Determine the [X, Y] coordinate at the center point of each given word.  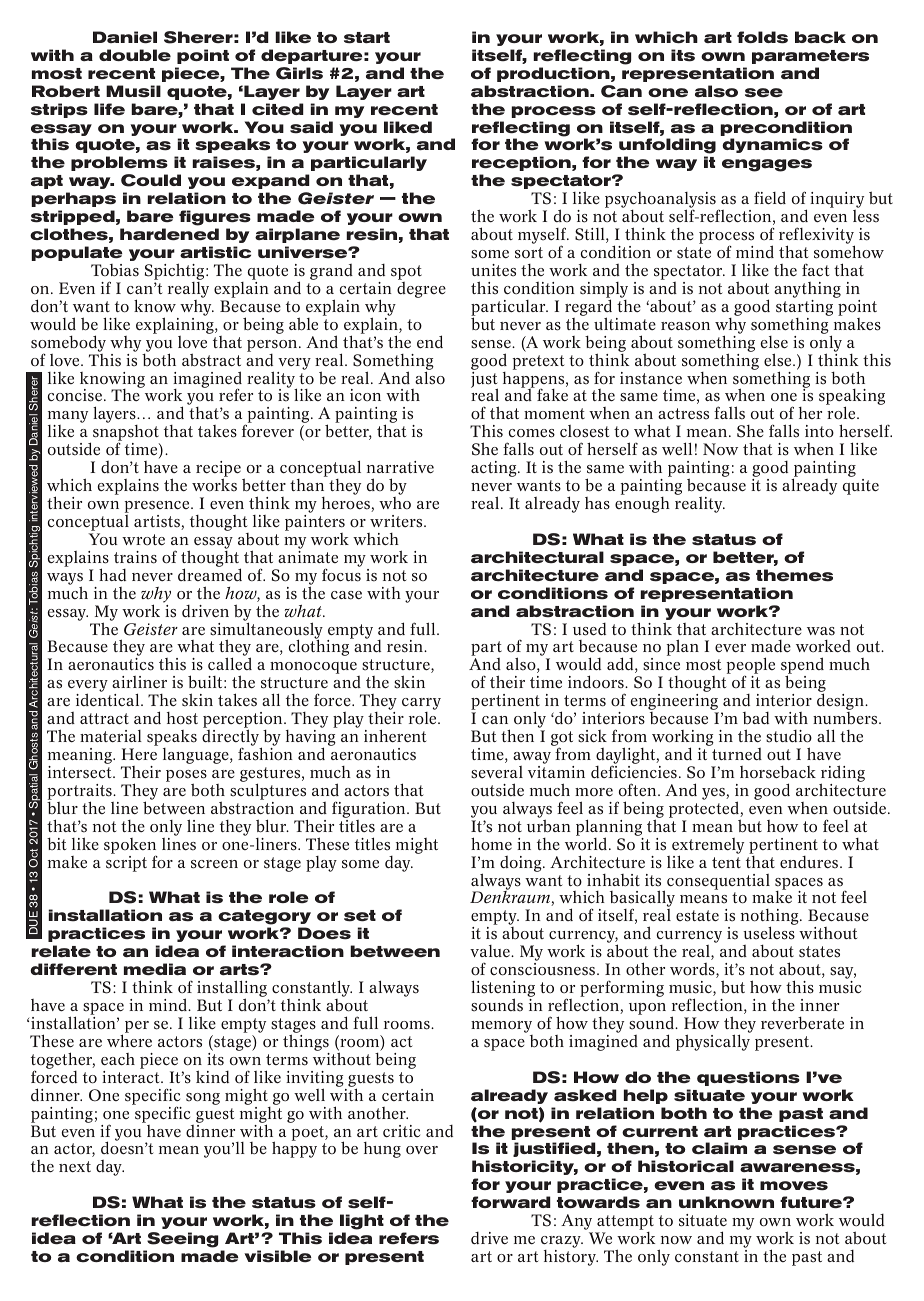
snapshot [126, 434]
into [819, 431]
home [491, 844]
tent [726, 863]
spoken [130, 847]
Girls [299, 73]
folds [762, 37]
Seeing [182, 1240]
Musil [133, 91]
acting [495, 469]
